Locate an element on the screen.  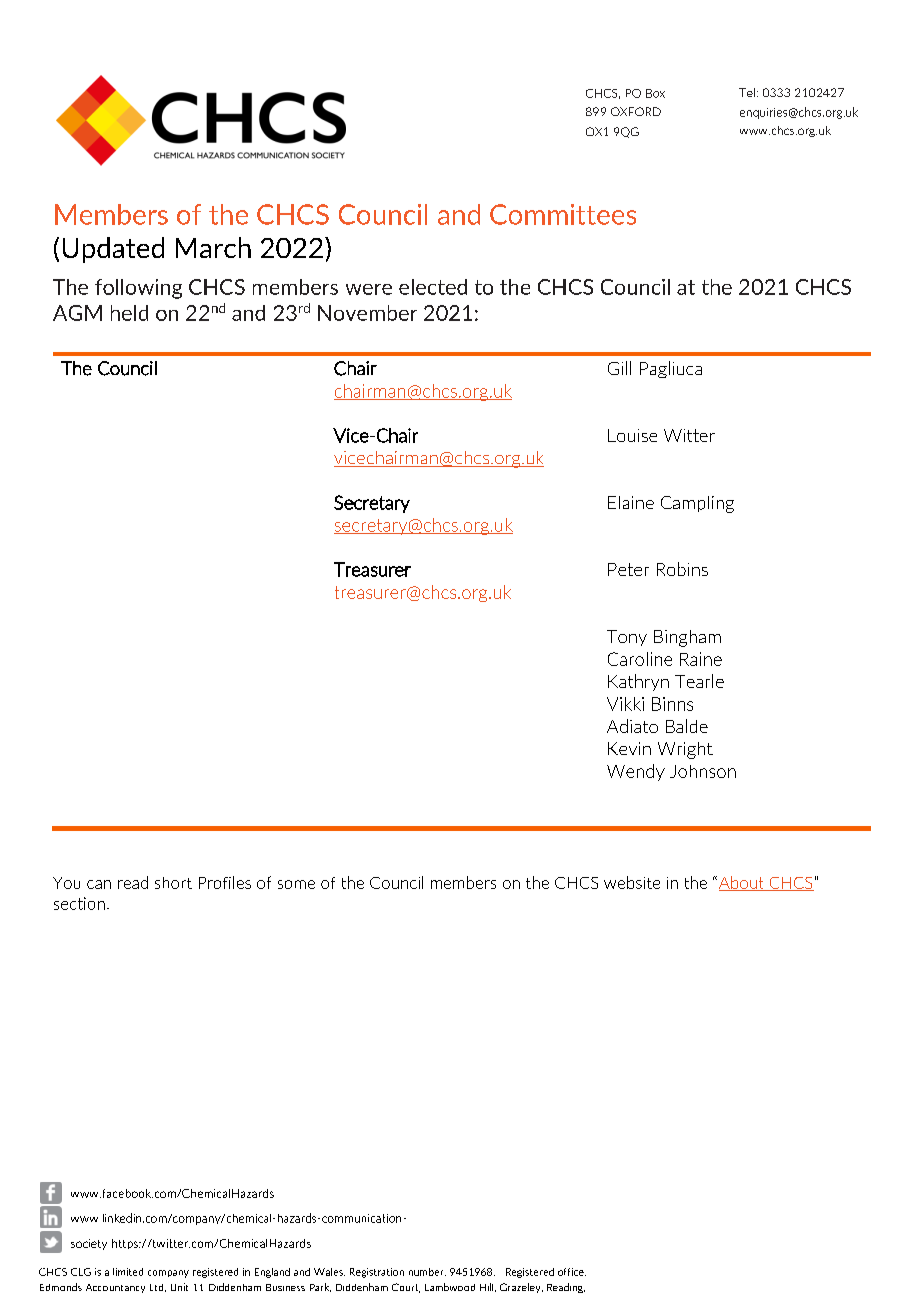
short is located at coordinates (173, 883).
